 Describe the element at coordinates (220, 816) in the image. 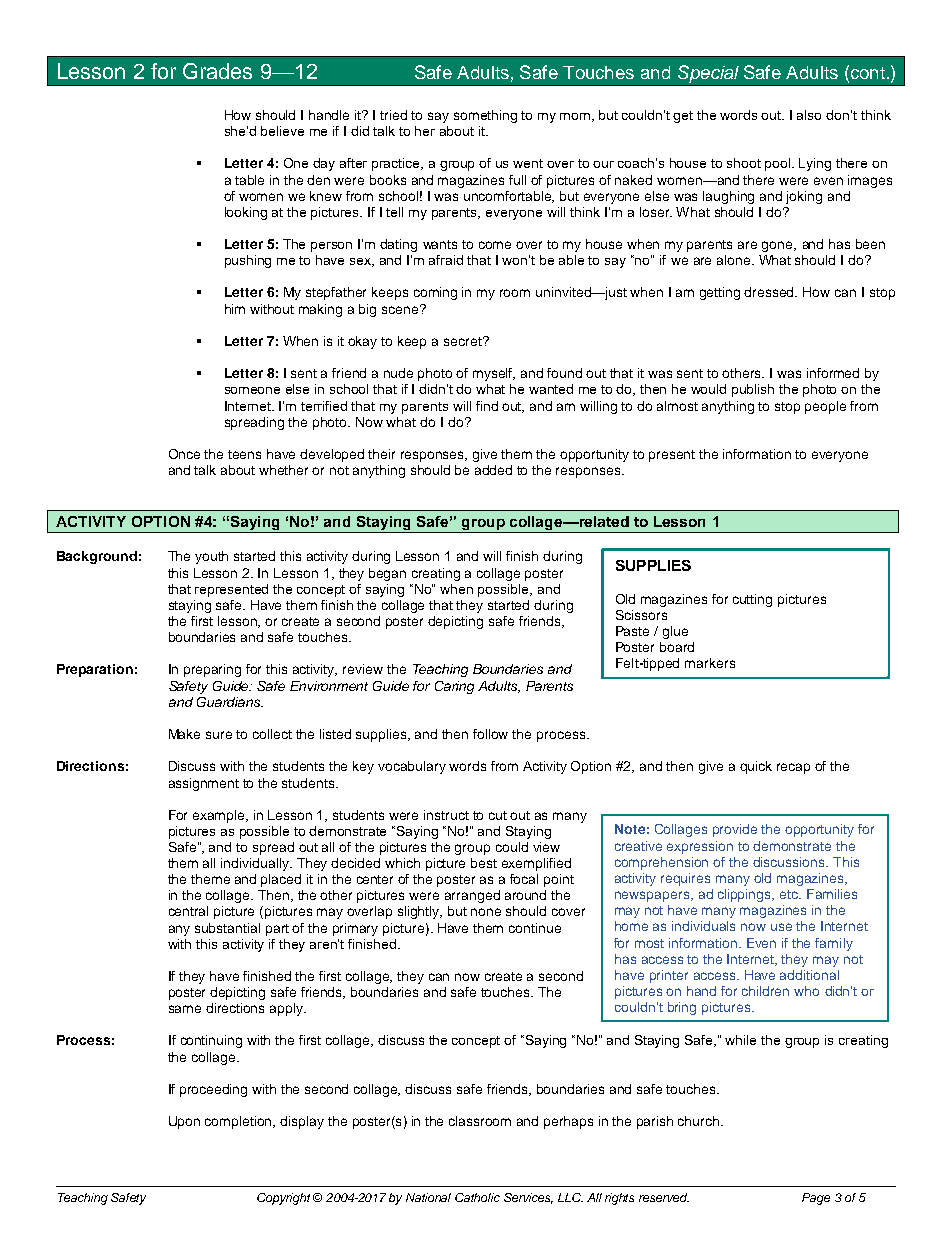

I see `example` at that location.
